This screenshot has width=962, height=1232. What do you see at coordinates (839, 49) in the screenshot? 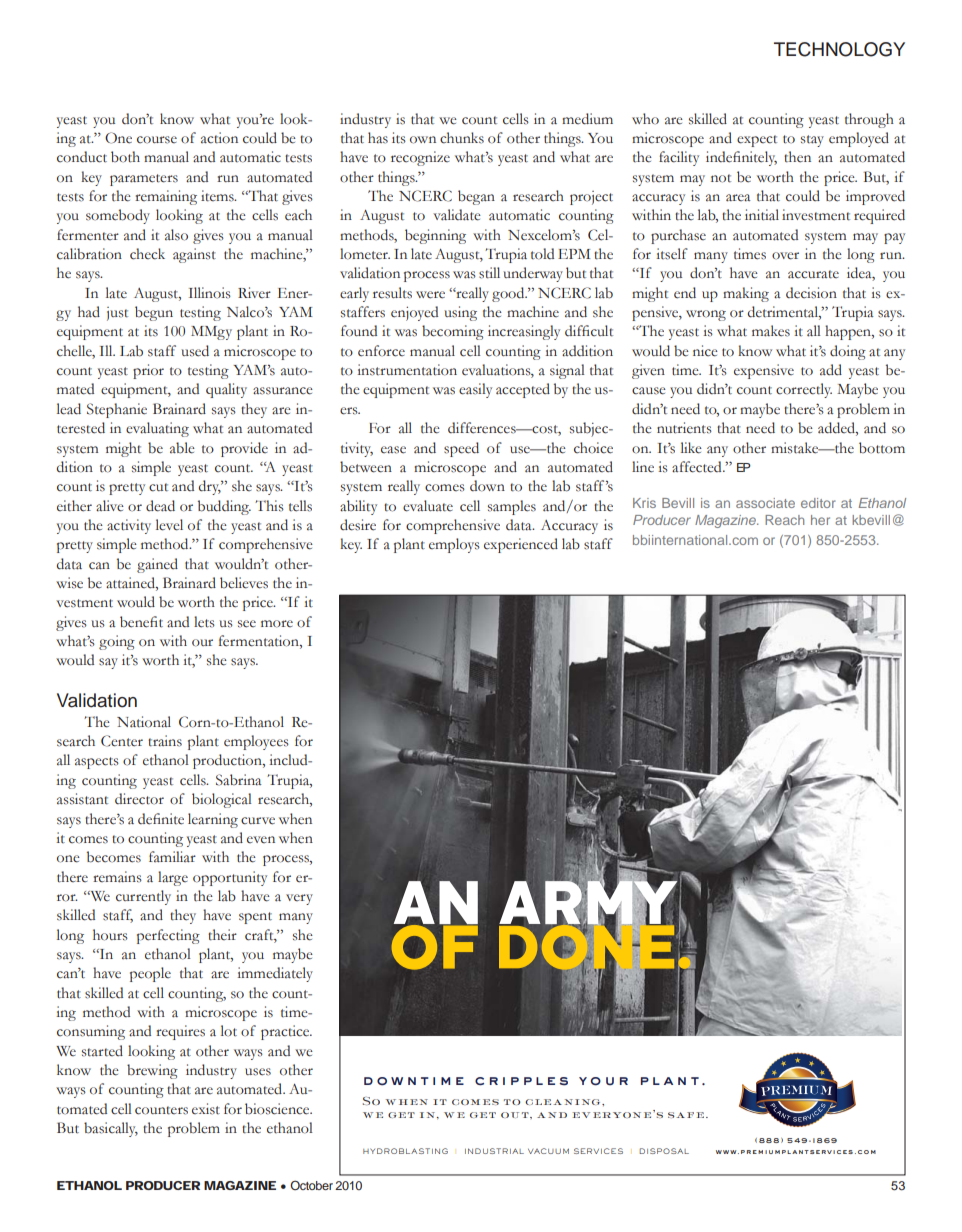
I see `TECHNOLOGY` at bounding box center [839, 49].
